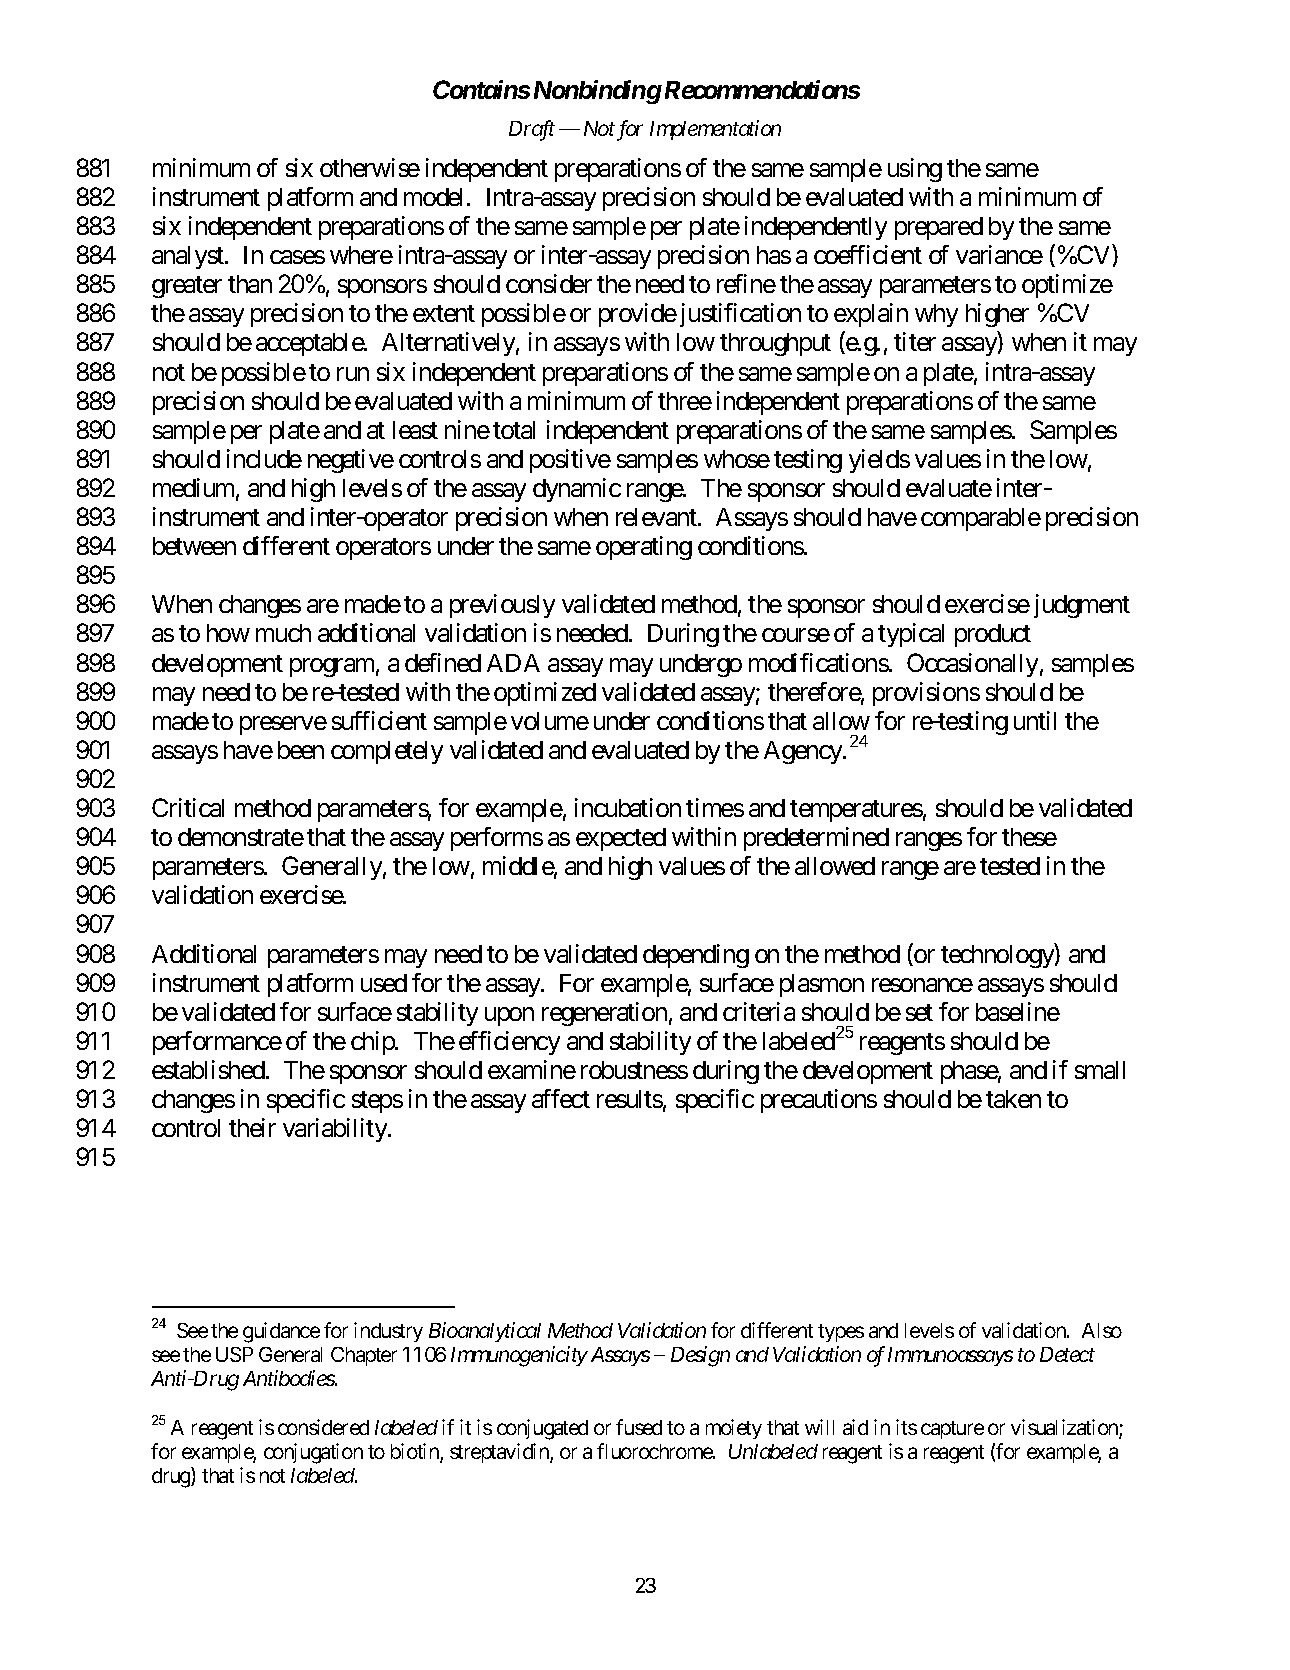 This document has width=1290, height=1670. Describe the element at coordinates (715, 130) in the document. I see `Implementation` at that location.
